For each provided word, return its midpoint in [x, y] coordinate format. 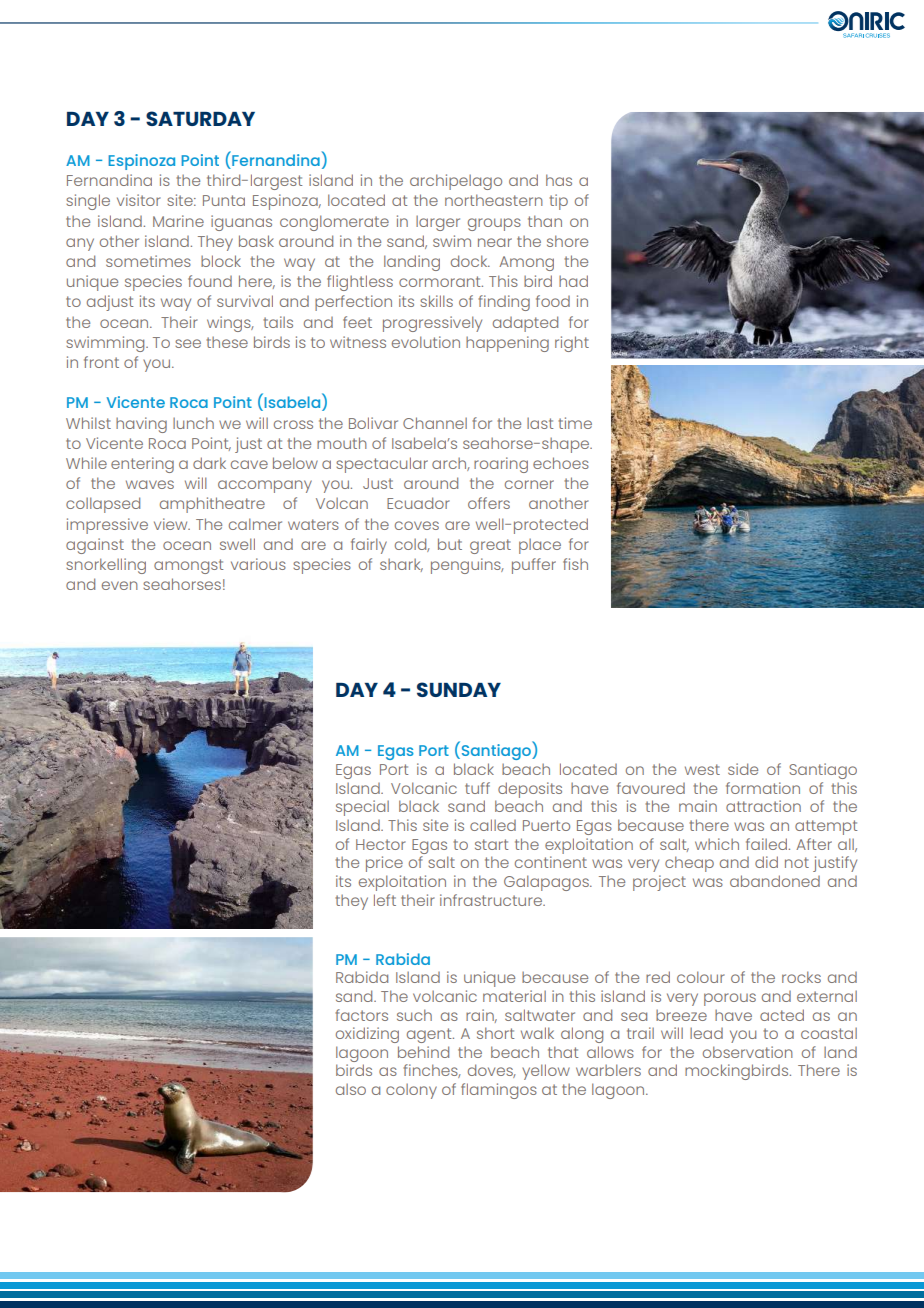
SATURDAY [200, 118]
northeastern [494, 200]
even [120, 585]
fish [575, 564]
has [559, 180]
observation [748, 1052]
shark [401, 565]
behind [423, 1052]
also [351, 1089]
